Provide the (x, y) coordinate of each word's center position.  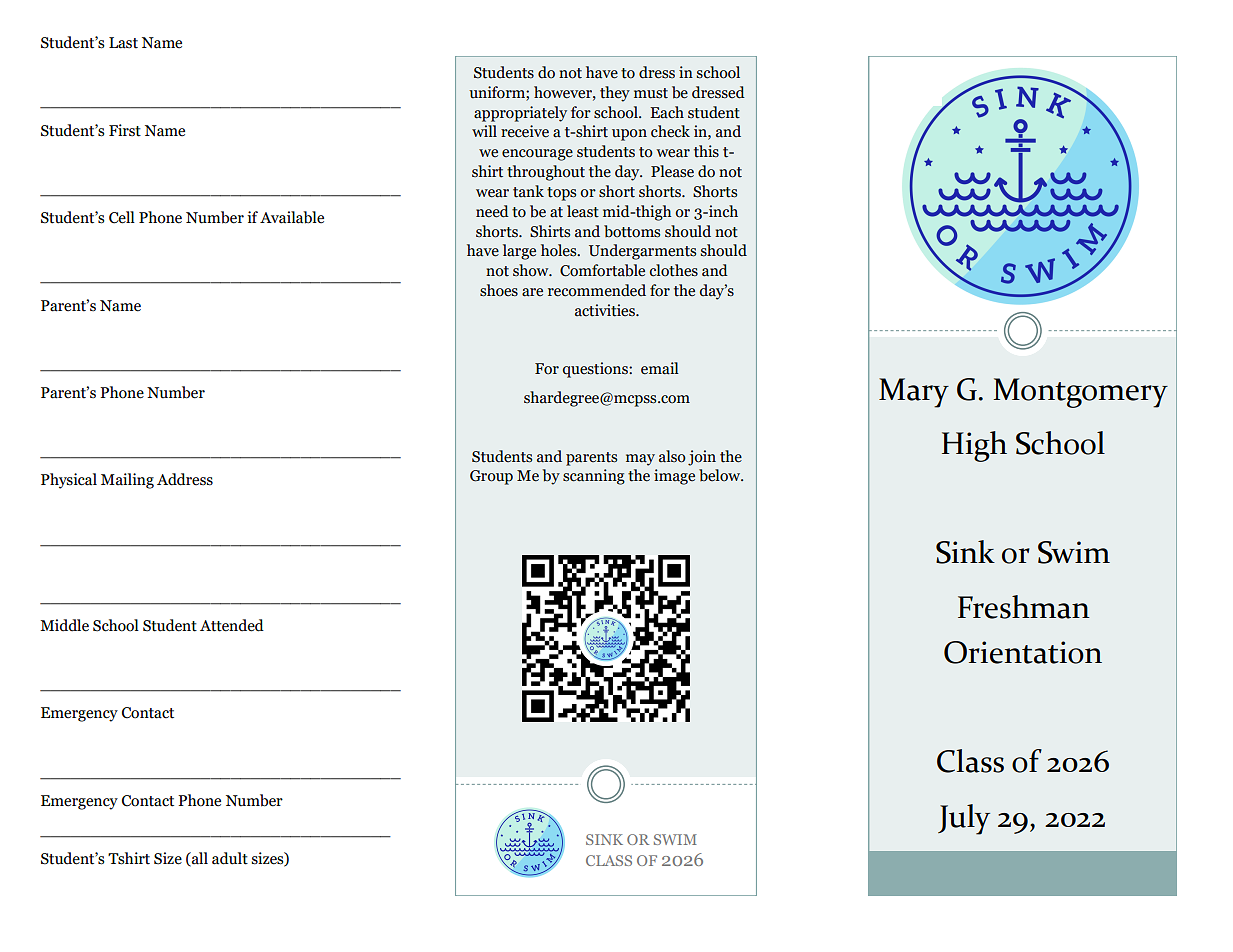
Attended (232, 625)
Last (123, 43)
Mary (914, 393)
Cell (122, 217)
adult (230, 858)
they (615, 94)
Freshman (1024, 607)
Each (667, 112)
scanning (594, 477)
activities (606, 310)
